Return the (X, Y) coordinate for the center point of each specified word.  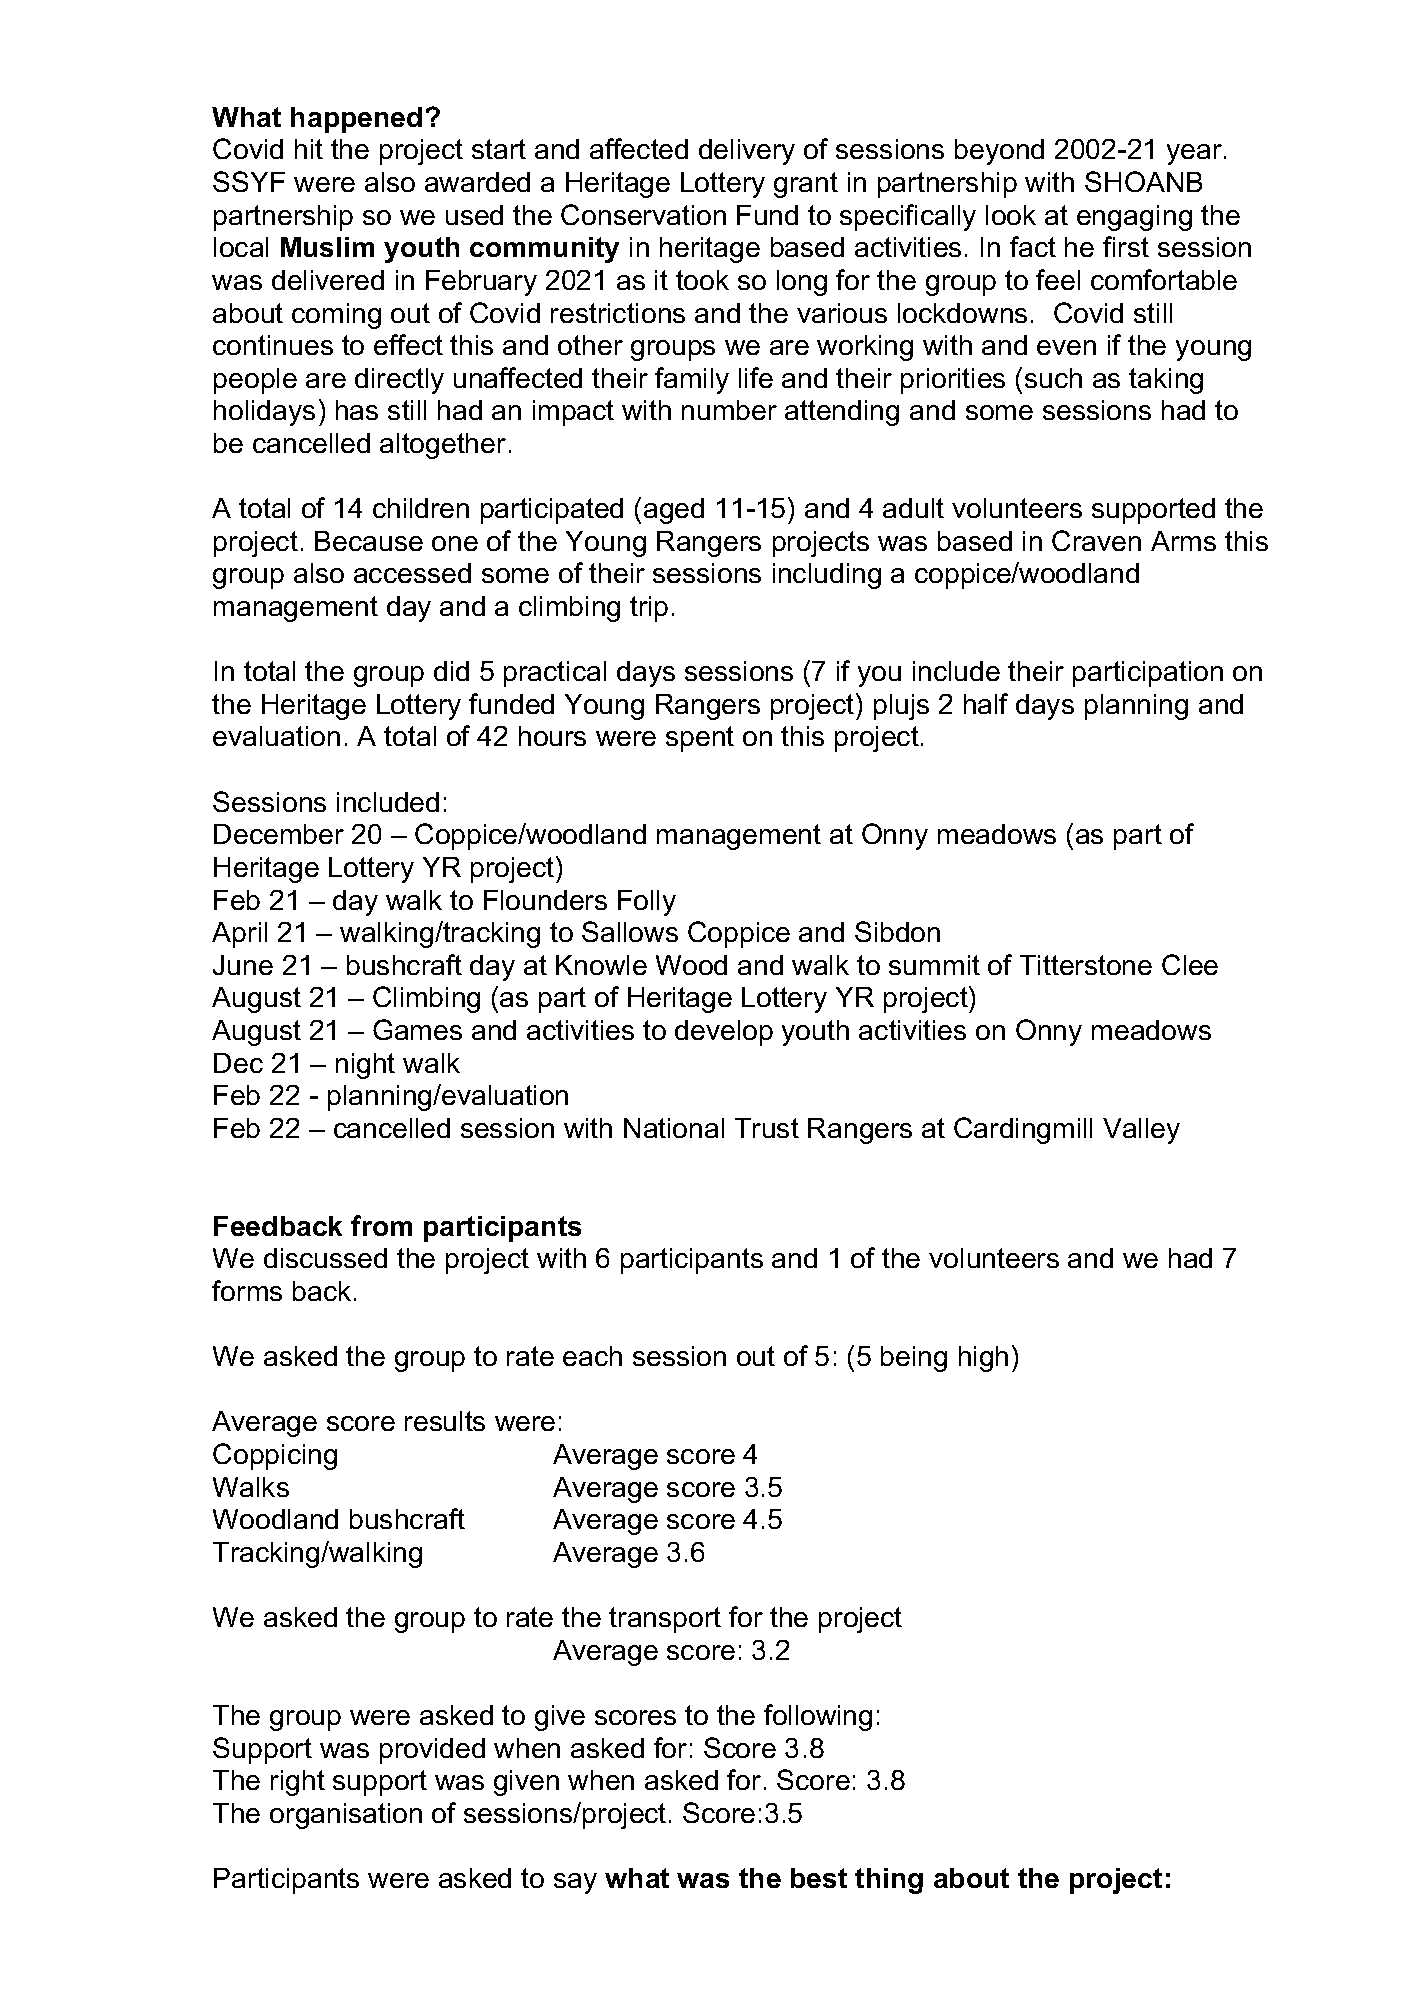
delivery (747, 152)
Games (417, 1029)
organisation (346, 1816)
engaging (1134, 218)
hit (309, 149)
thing (889, 1881)
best (819, 1878)
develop (724, 1033)
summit (934, 965)
